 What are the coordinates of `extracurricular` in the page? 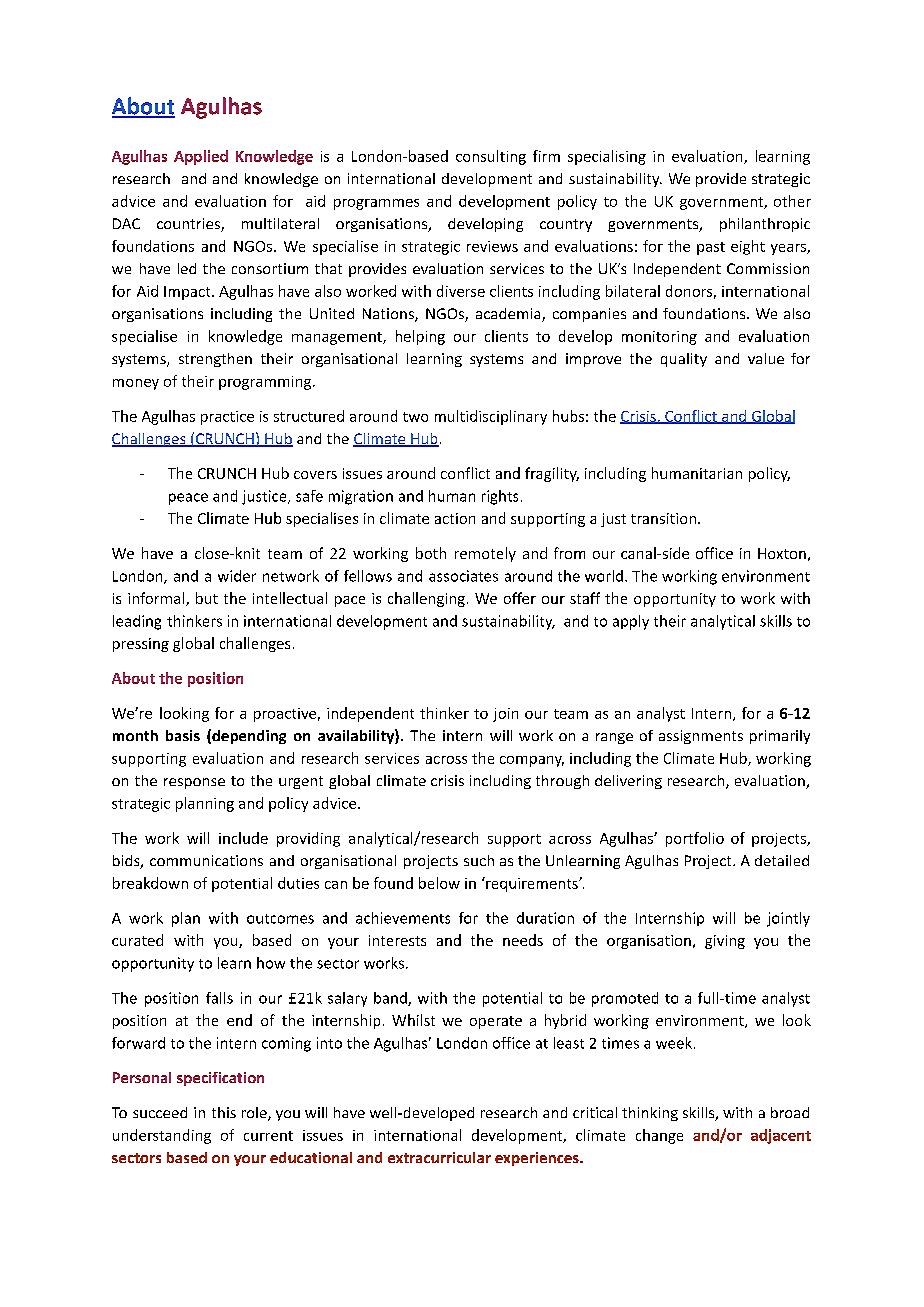 It's located at (439, 1157).
